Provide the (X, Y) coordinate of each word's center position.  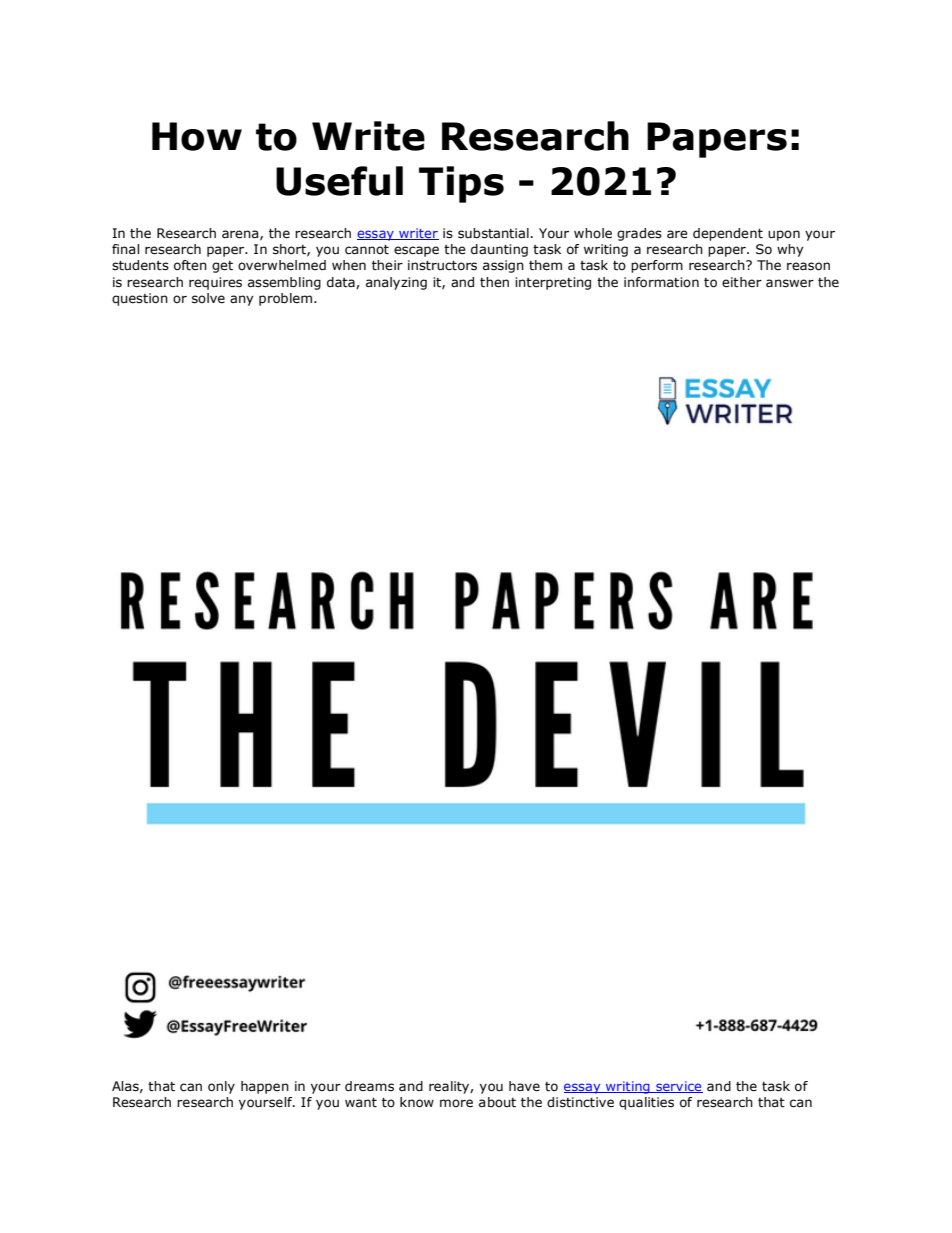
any (242, 300)
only (221, 1087)
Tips (461, 184)
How (197, 136)
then (494, 282)
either (742, 282)
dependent (728, 234)
